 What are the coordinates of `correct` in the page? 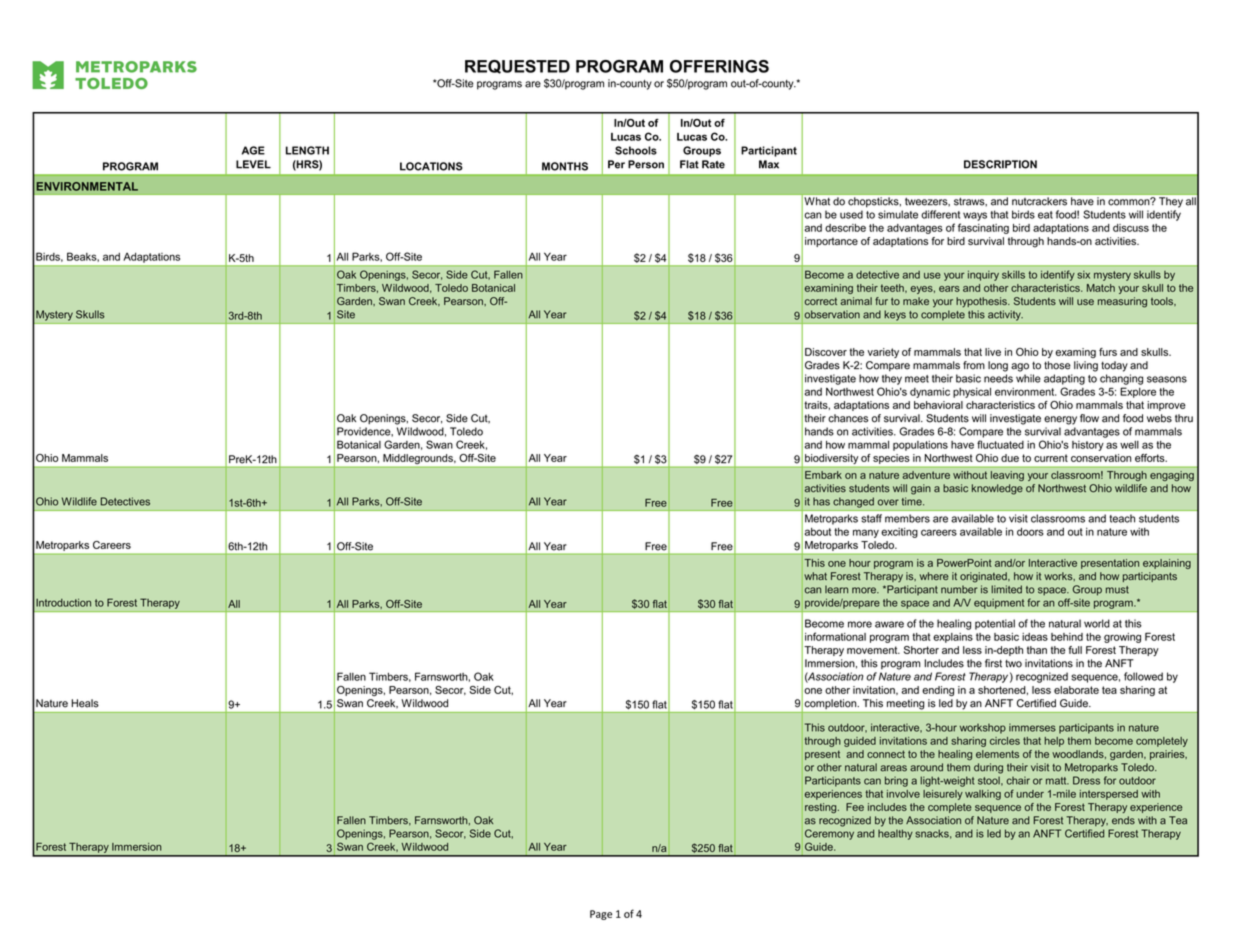 It's located at (821, 301).
